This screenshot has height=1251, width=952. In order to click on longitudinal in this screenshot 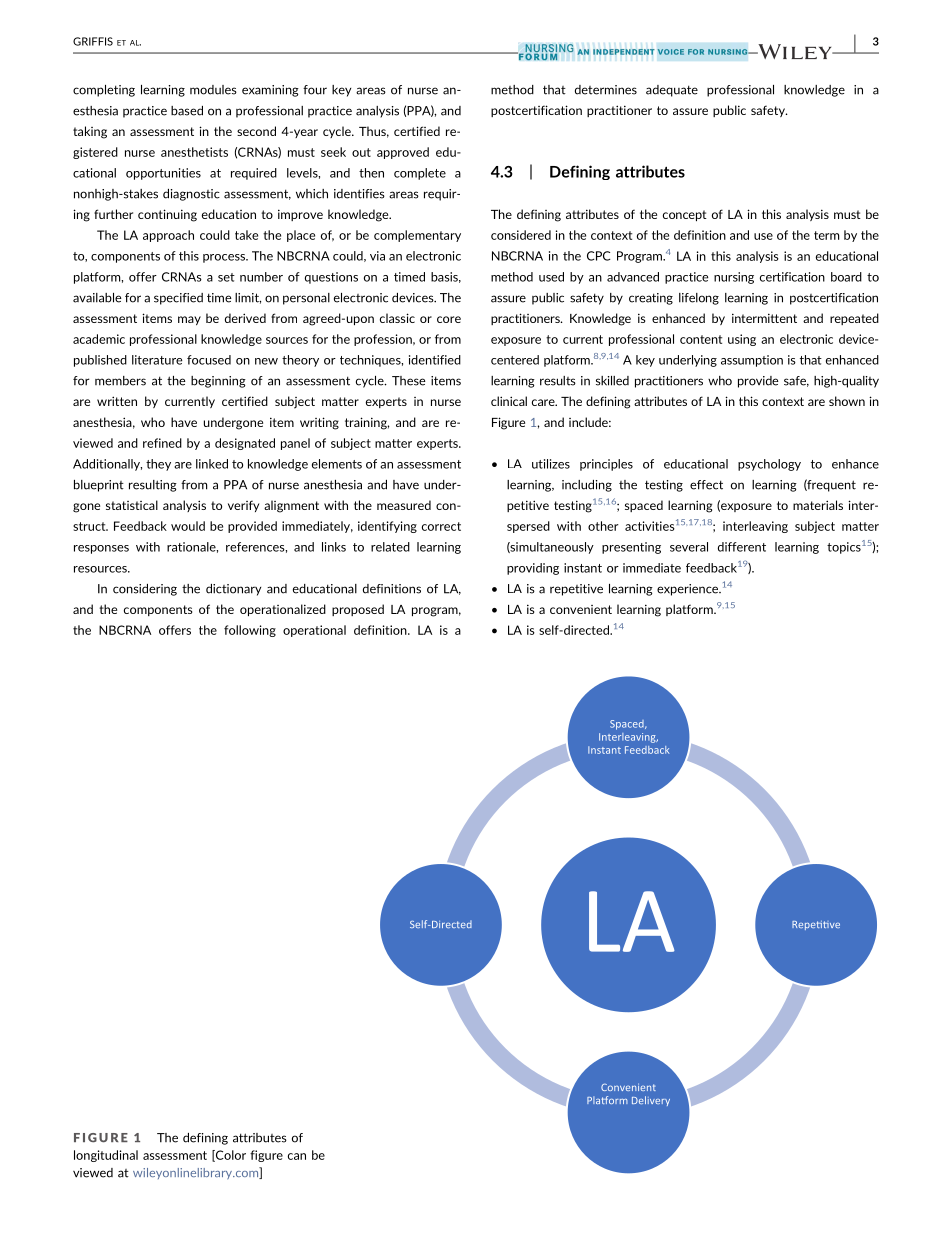, I will do `click(106, 1156)`.
